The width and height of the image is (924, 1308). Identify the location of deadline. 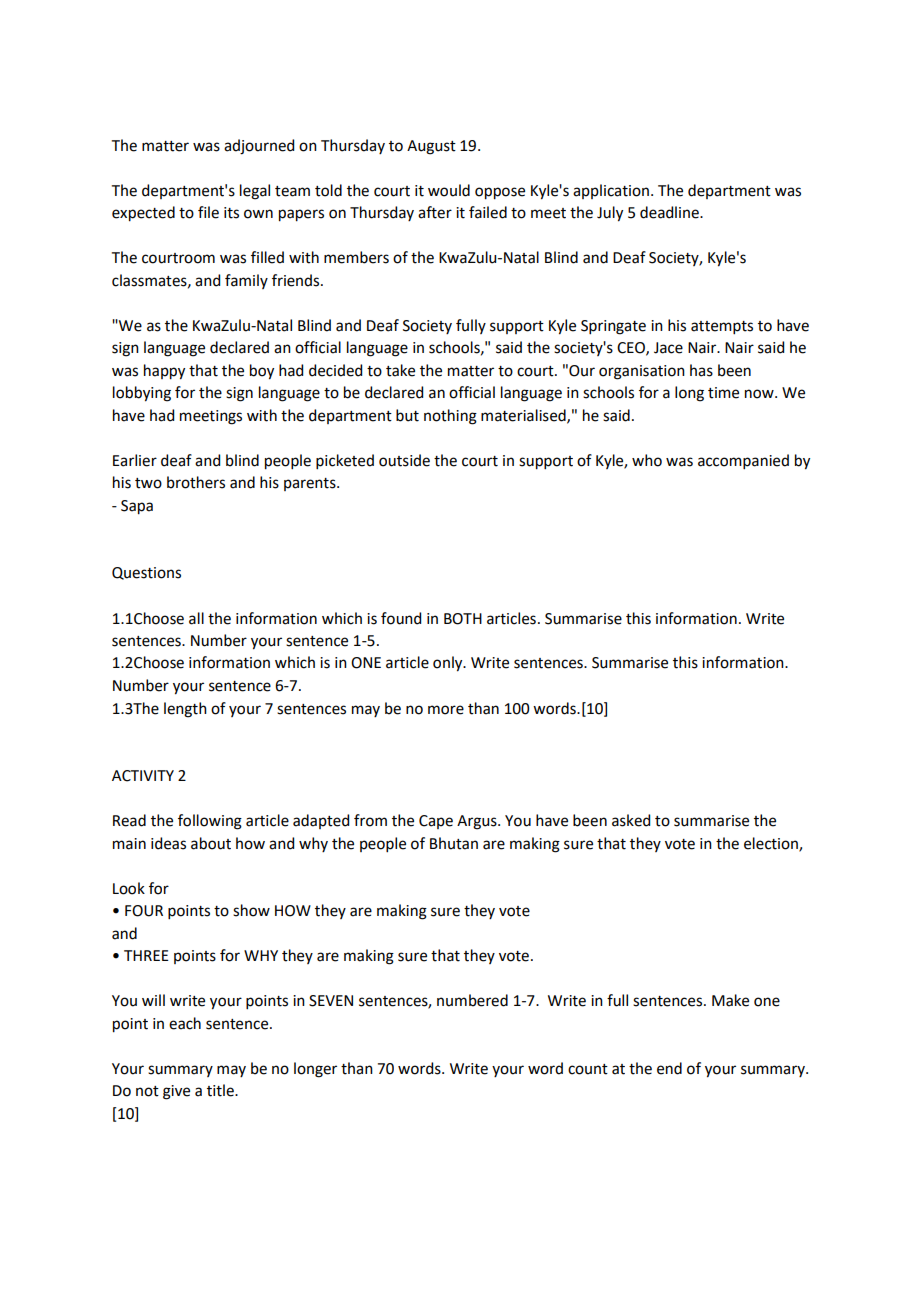
(670, 212).
